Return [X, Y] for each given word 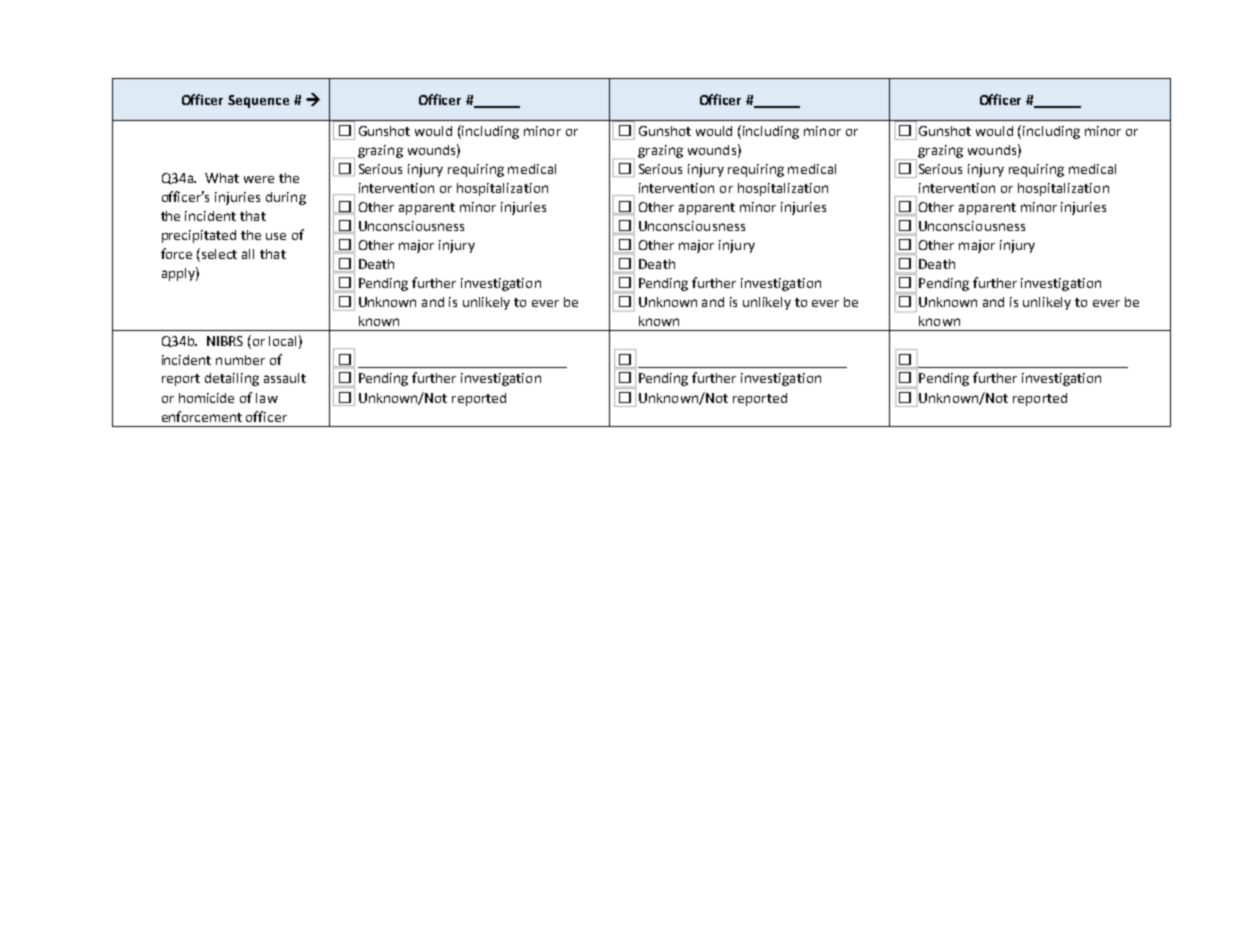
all [248, 254]
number [240, 360]
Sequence [258, 101]
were [259, 179]
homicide [206, 398]
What [222, 178]
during [286, 198]
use [276, 236]
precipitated [199, 236]
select [219, 254]
